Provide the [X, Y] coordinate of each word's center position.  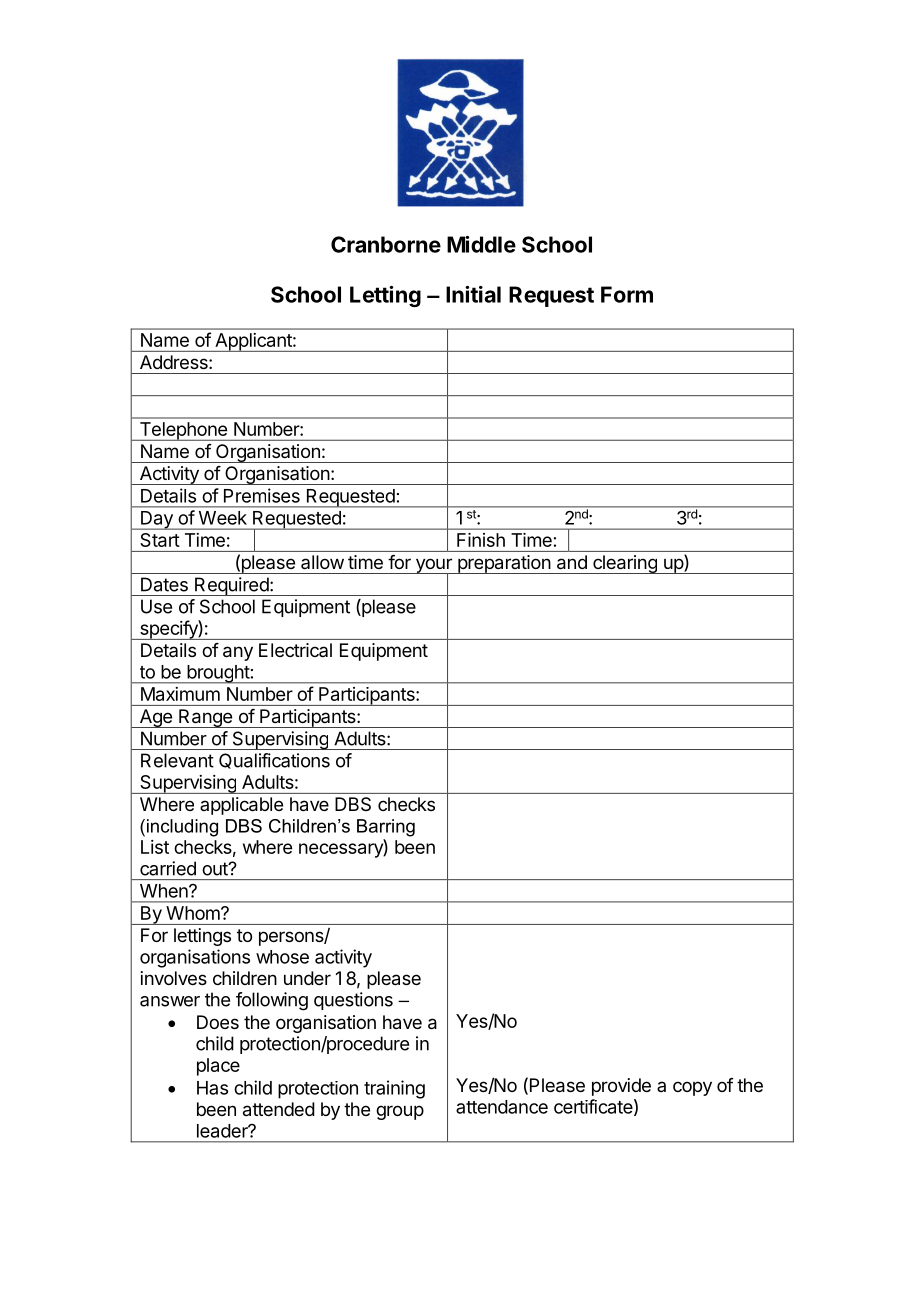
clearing [625, 564]
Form [627, 294]
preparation [504, 564]
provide [621, 1087]
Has [212, 1088]
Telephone [183, 431]
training [394, 1089]
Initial [473, 294]
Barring [386, 828]
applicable [241, 806]
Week [223, 518]
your [433, 566]
